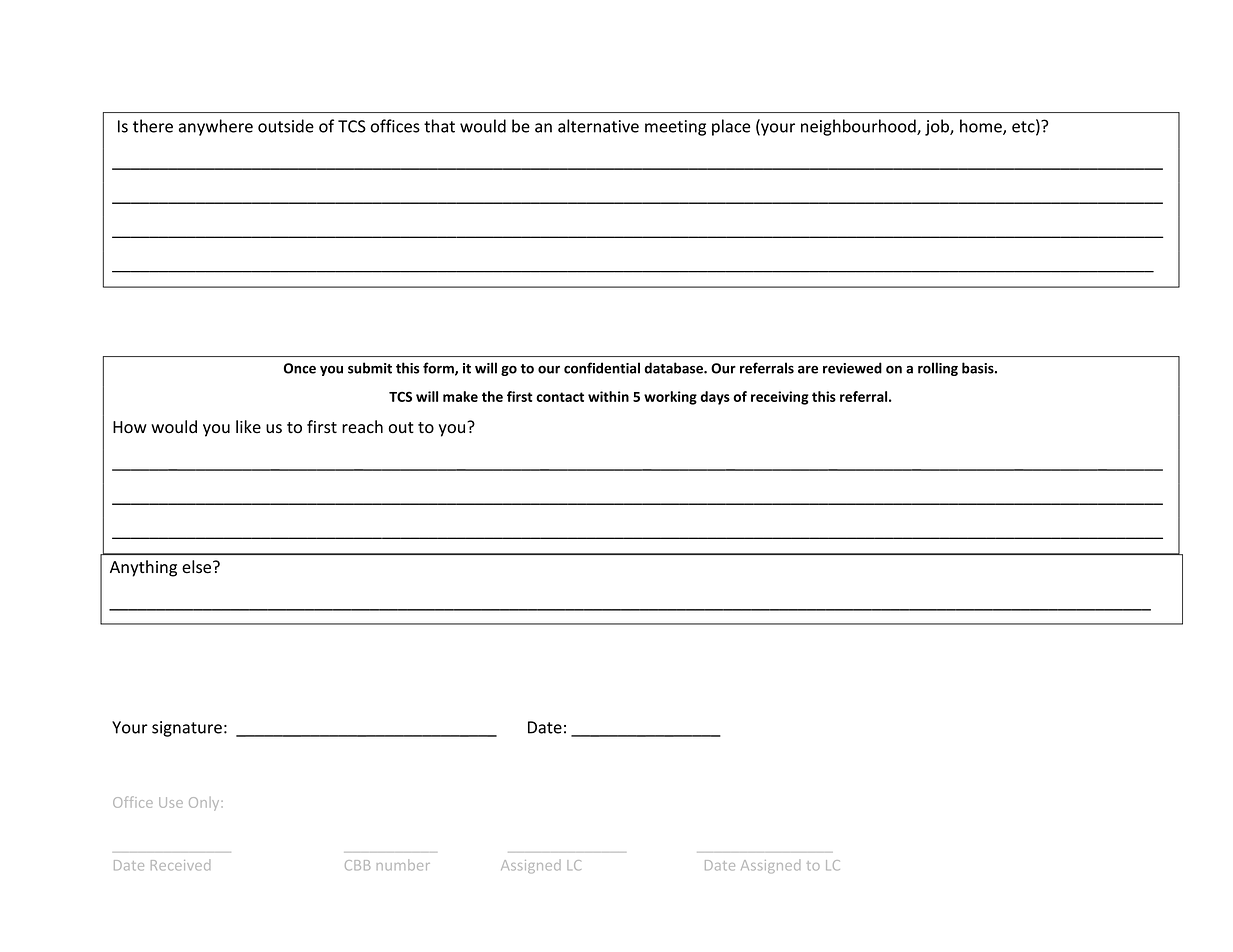 The width and height of the screenshot is (1233, 952). What do you see at coordinates (357, 865) in the screenshot?
I see `CBB` at bounding box center [357, 865].
